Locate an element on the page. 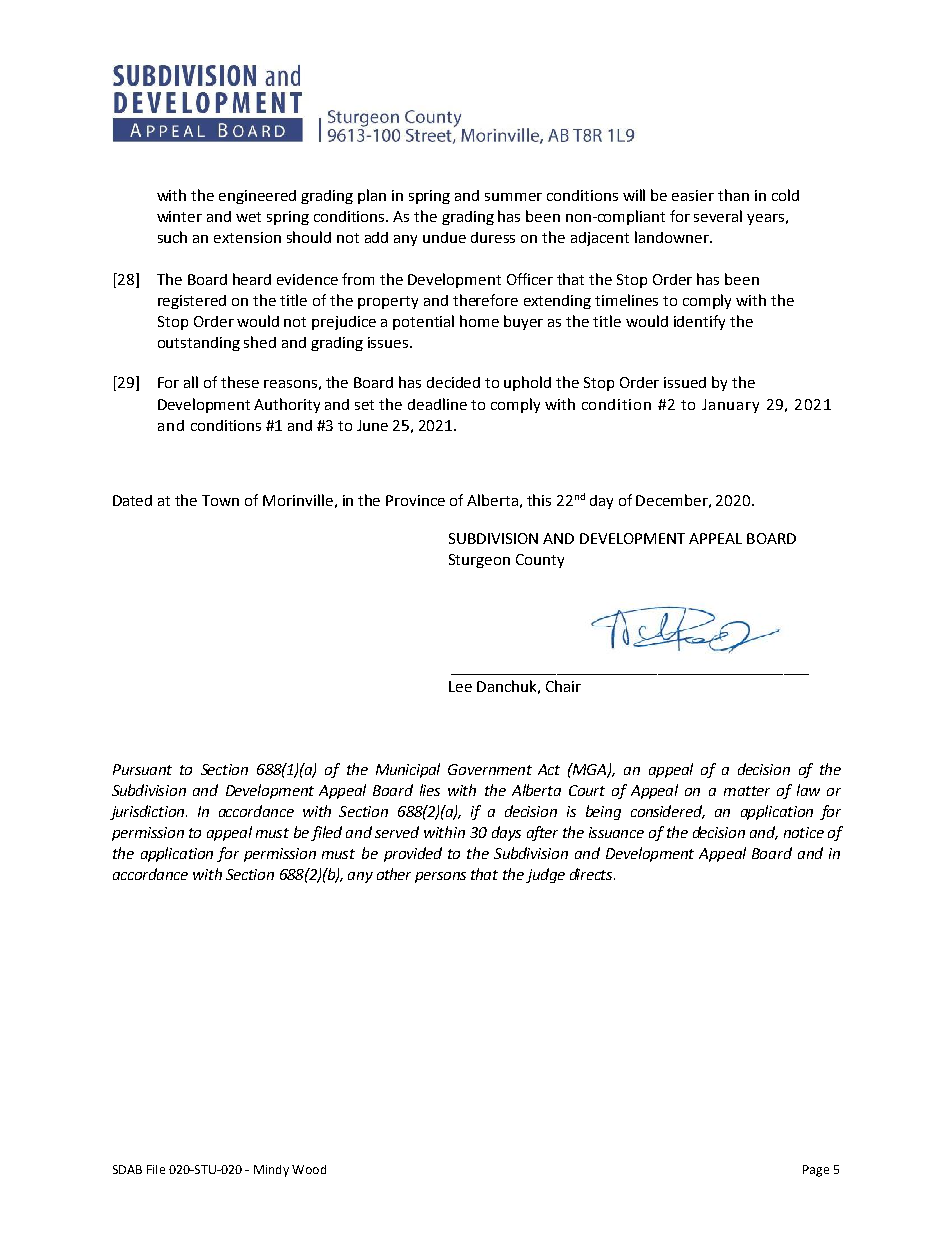 The image size is (952, 1233). Town is located at coordinates (220, 500).
